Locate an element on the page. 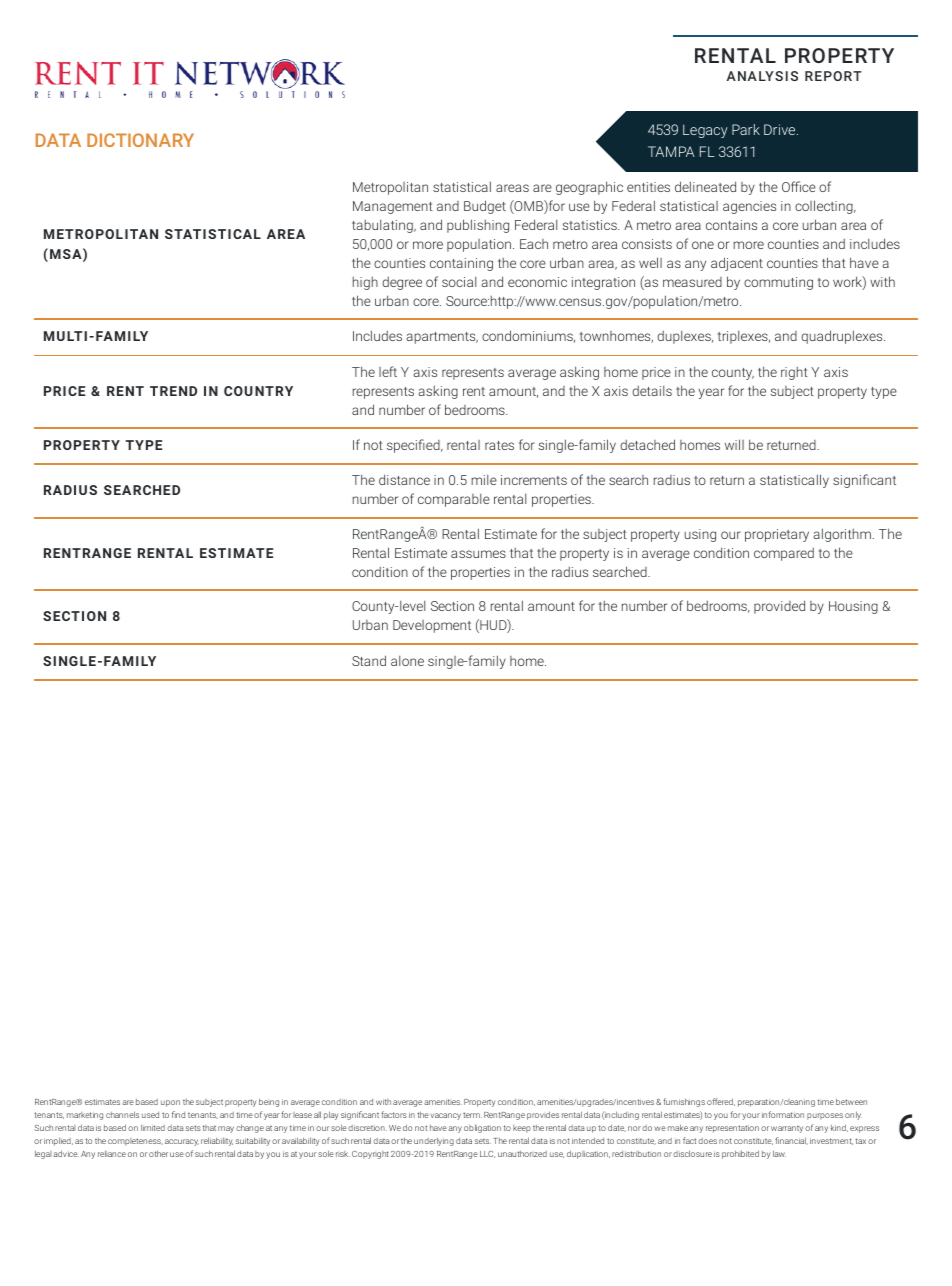  Budget is located at coordinates (485, 207).
